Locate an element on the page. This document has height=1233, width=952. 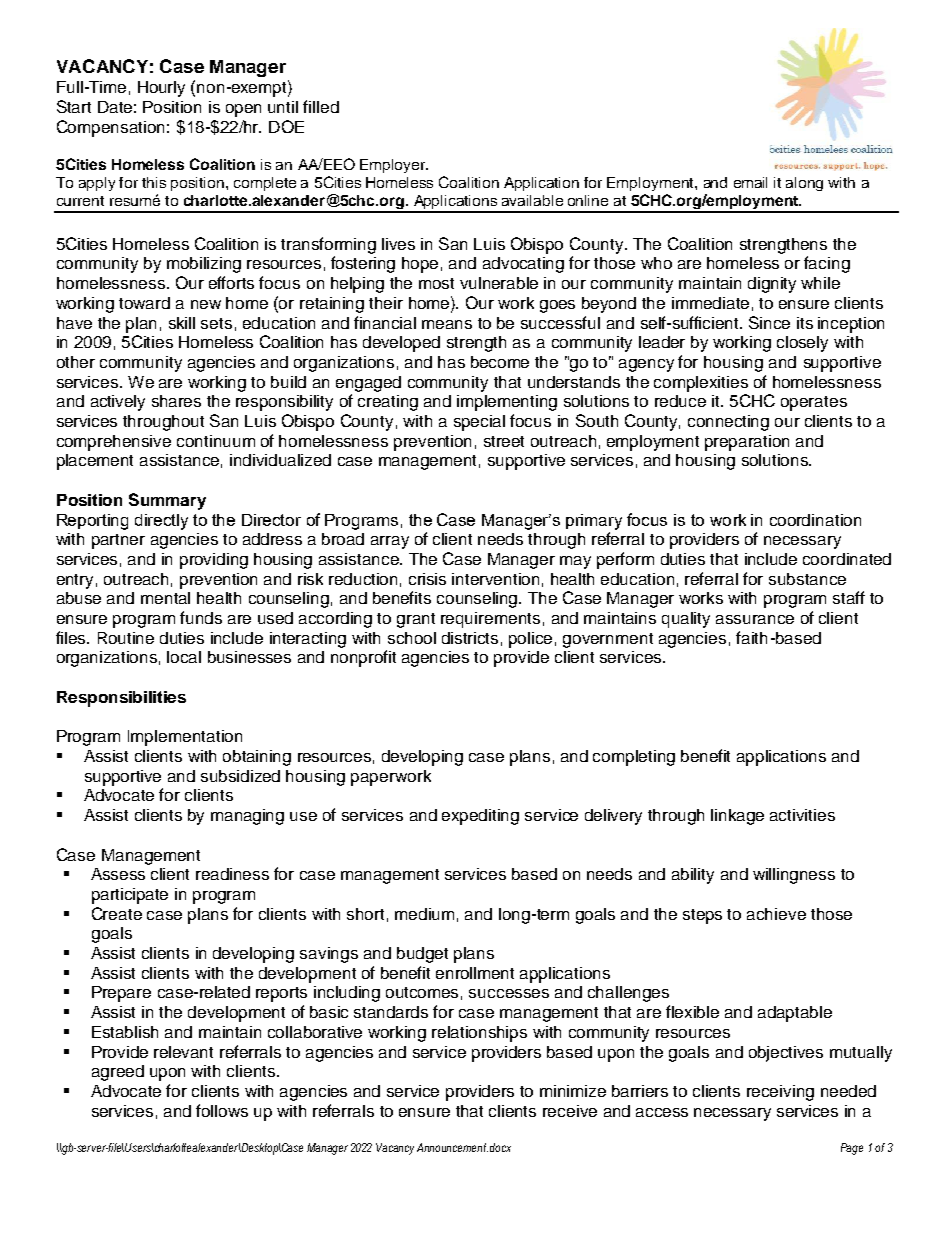
mental is located at coordinates (165, 598).
